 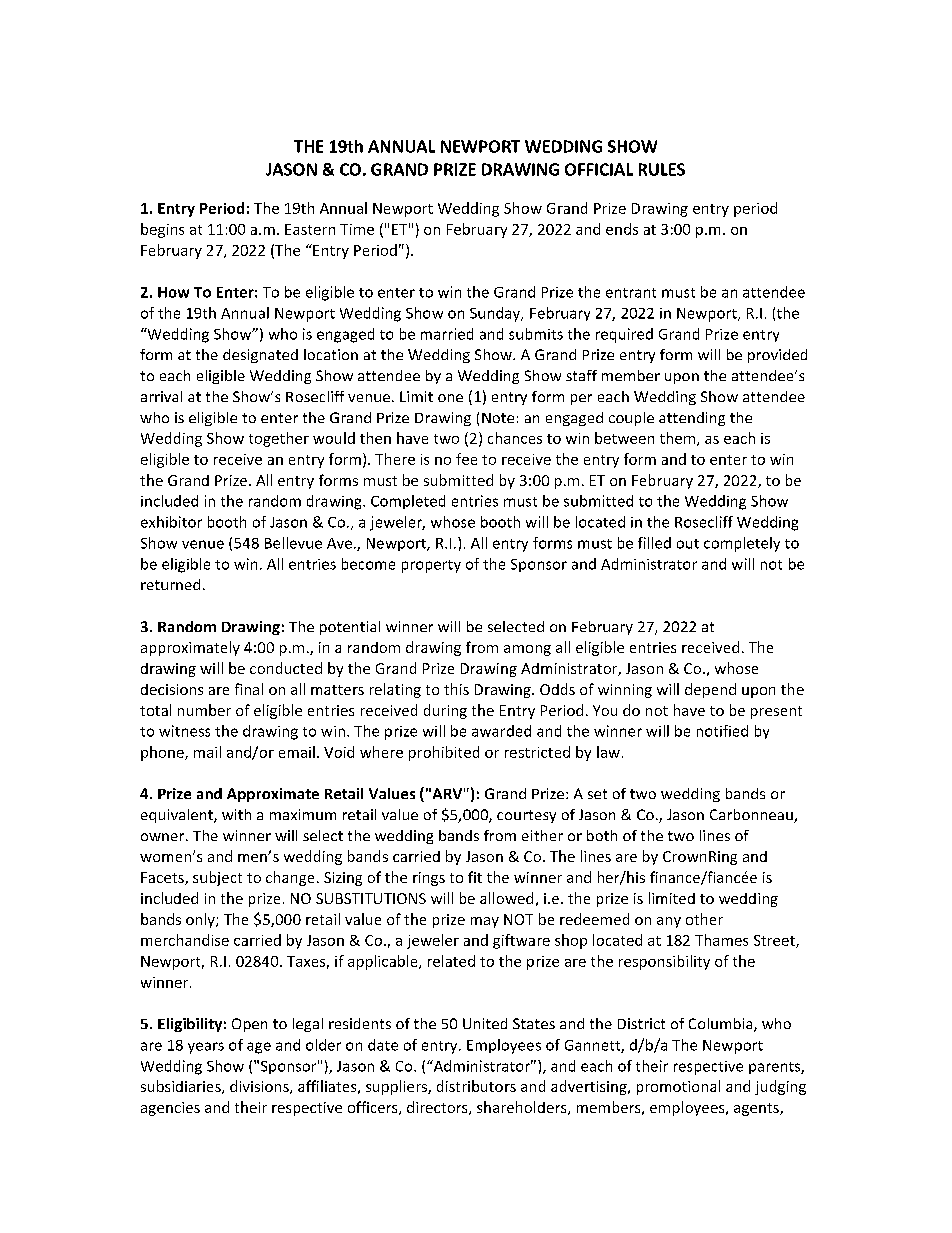 What do you see at coordinates (357, 229) in the screenshot?
I see `Time` at bounding box center [357, 229].
